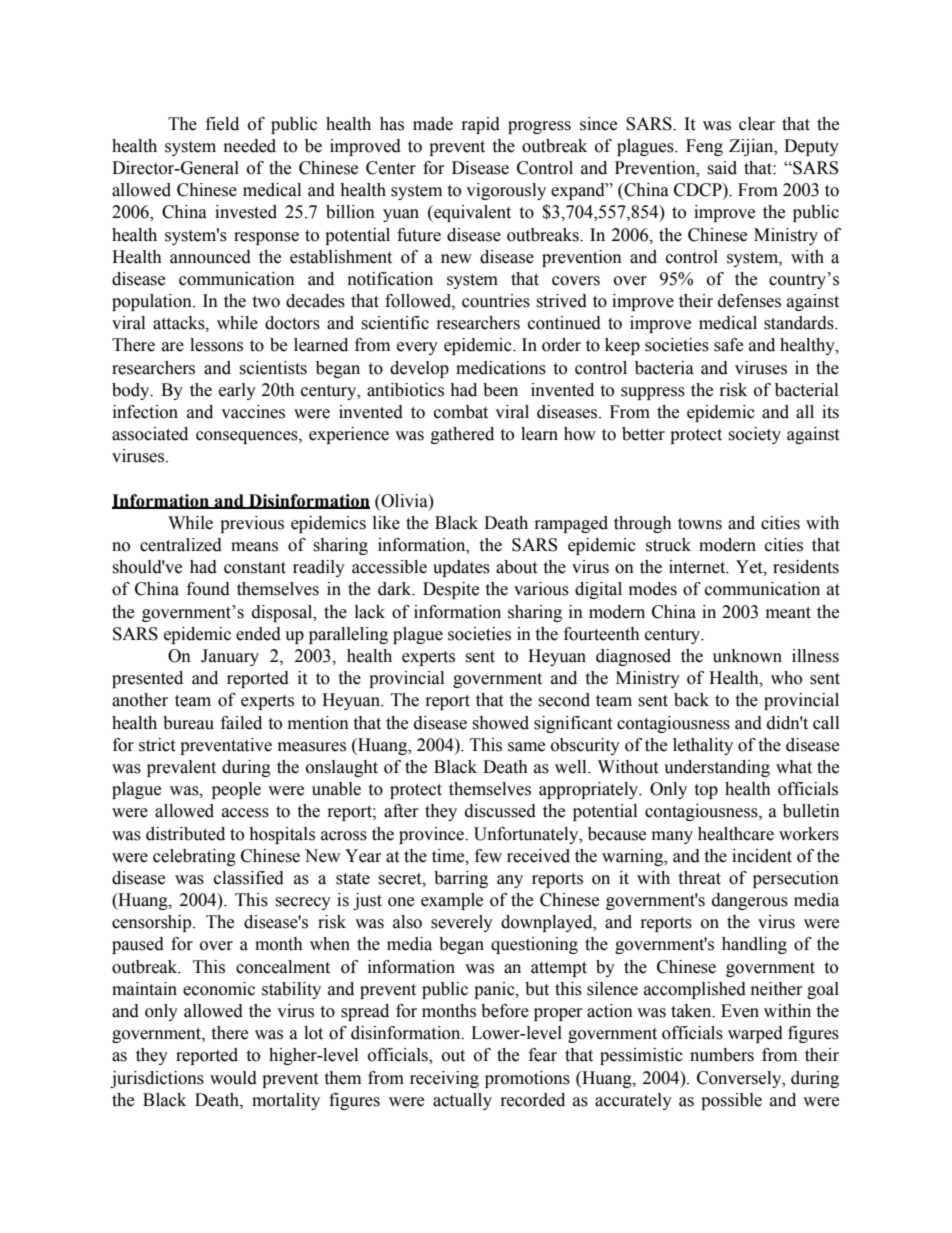  I want to click on understanding, so click(717, 768).
